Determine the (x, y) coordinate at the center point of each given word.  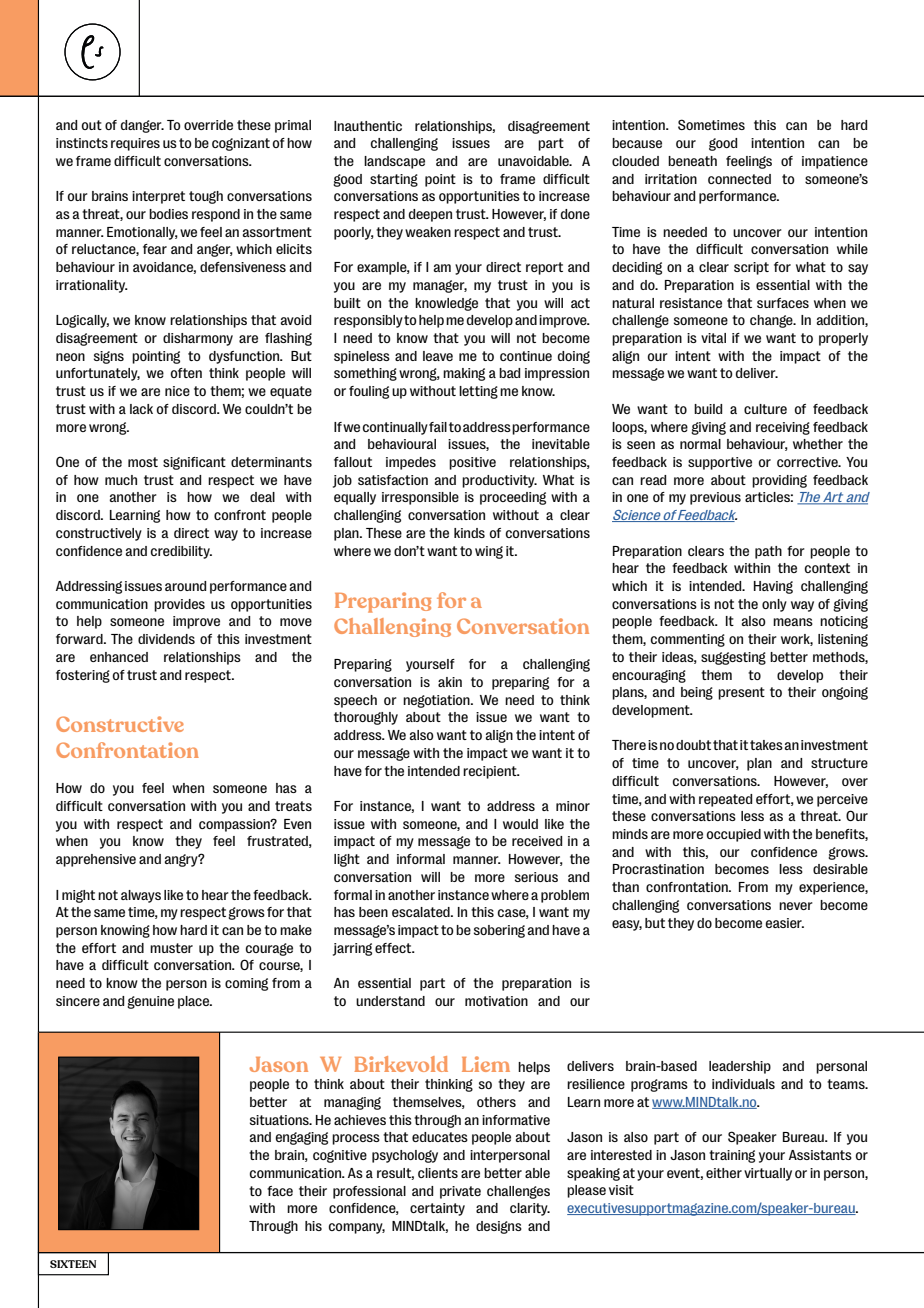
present (741, 693)
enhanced (119, 657)
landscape (394, 162)
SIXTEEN (73, 1264)
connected (739, 179)
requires (135, 144)
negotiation (437, 701)
